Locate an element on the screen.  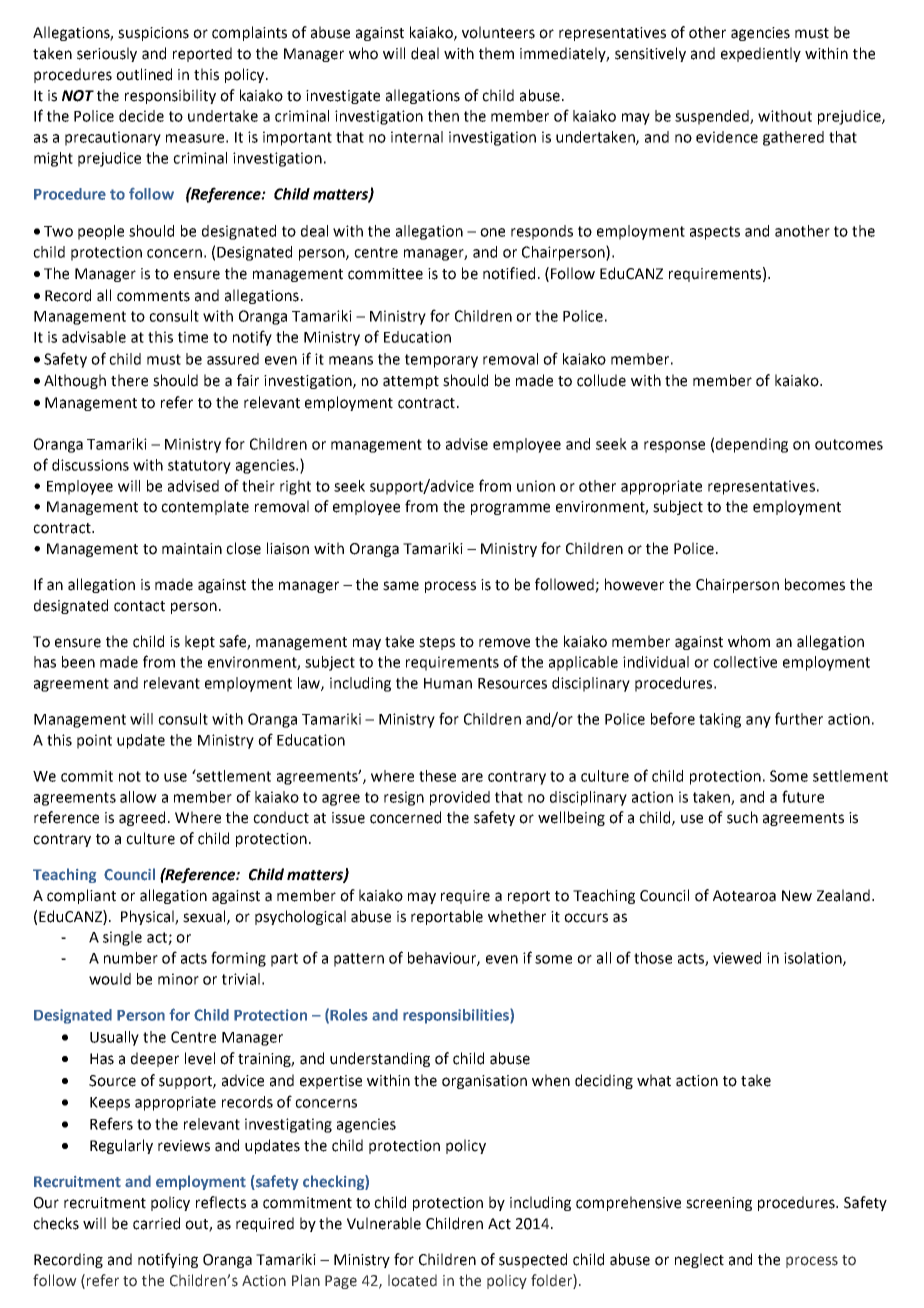
kept is located at coordinates (200, 642).
